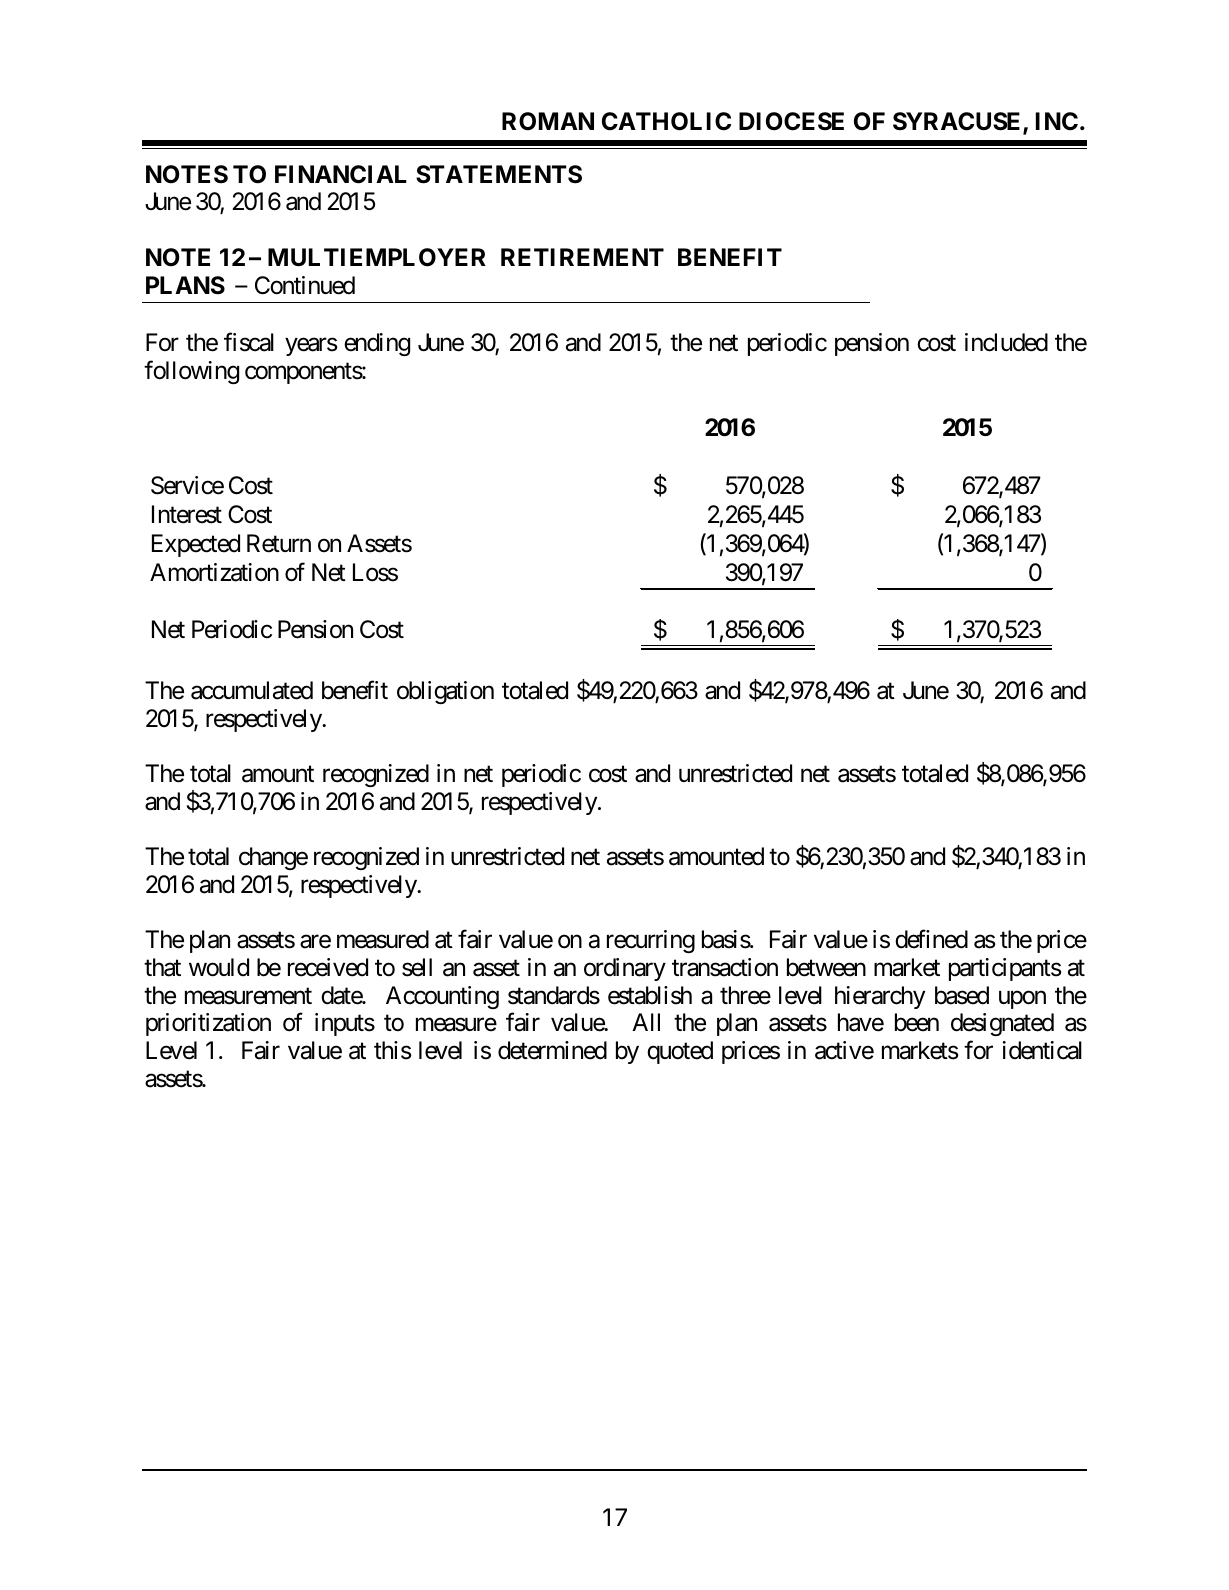 This document has height=1590, width=1229. What do you see at coordinates (208, 1024) in the document?
I see `prioritization` at bounding box center [208, 1024].
